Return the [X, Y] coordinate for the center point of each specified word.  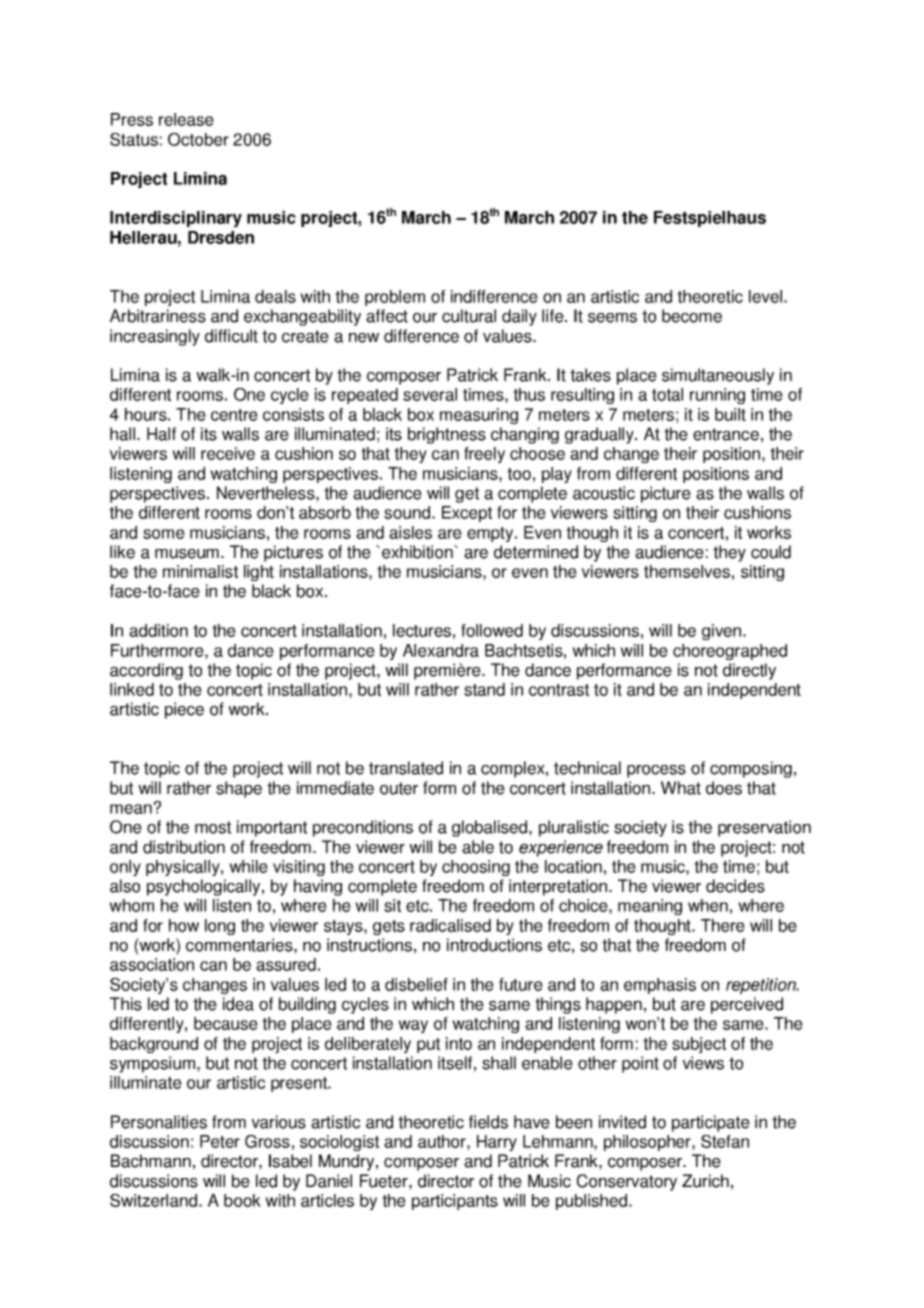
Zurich [705, 1181]
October [198, 139]
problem [395, 298]
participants [455, 1202]
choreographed [730, 652]
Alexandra [441, 650]
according [146, 671]
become [692, 316]
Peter [220, 1141]
